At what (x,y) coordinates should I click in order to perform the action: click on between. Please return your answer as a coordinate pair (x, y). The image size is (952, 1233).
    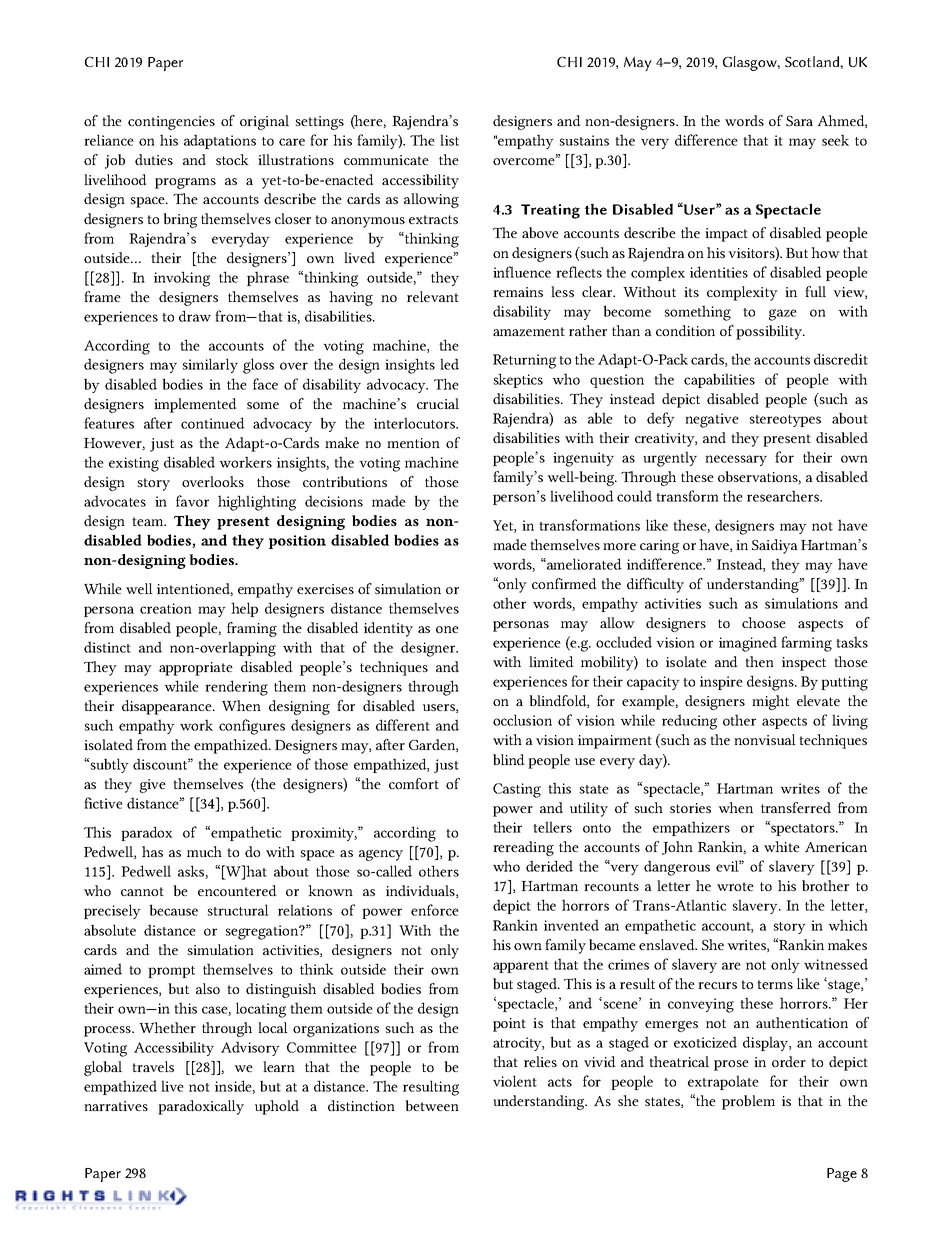
    Looking at the image, I should click on (432, 1105).
